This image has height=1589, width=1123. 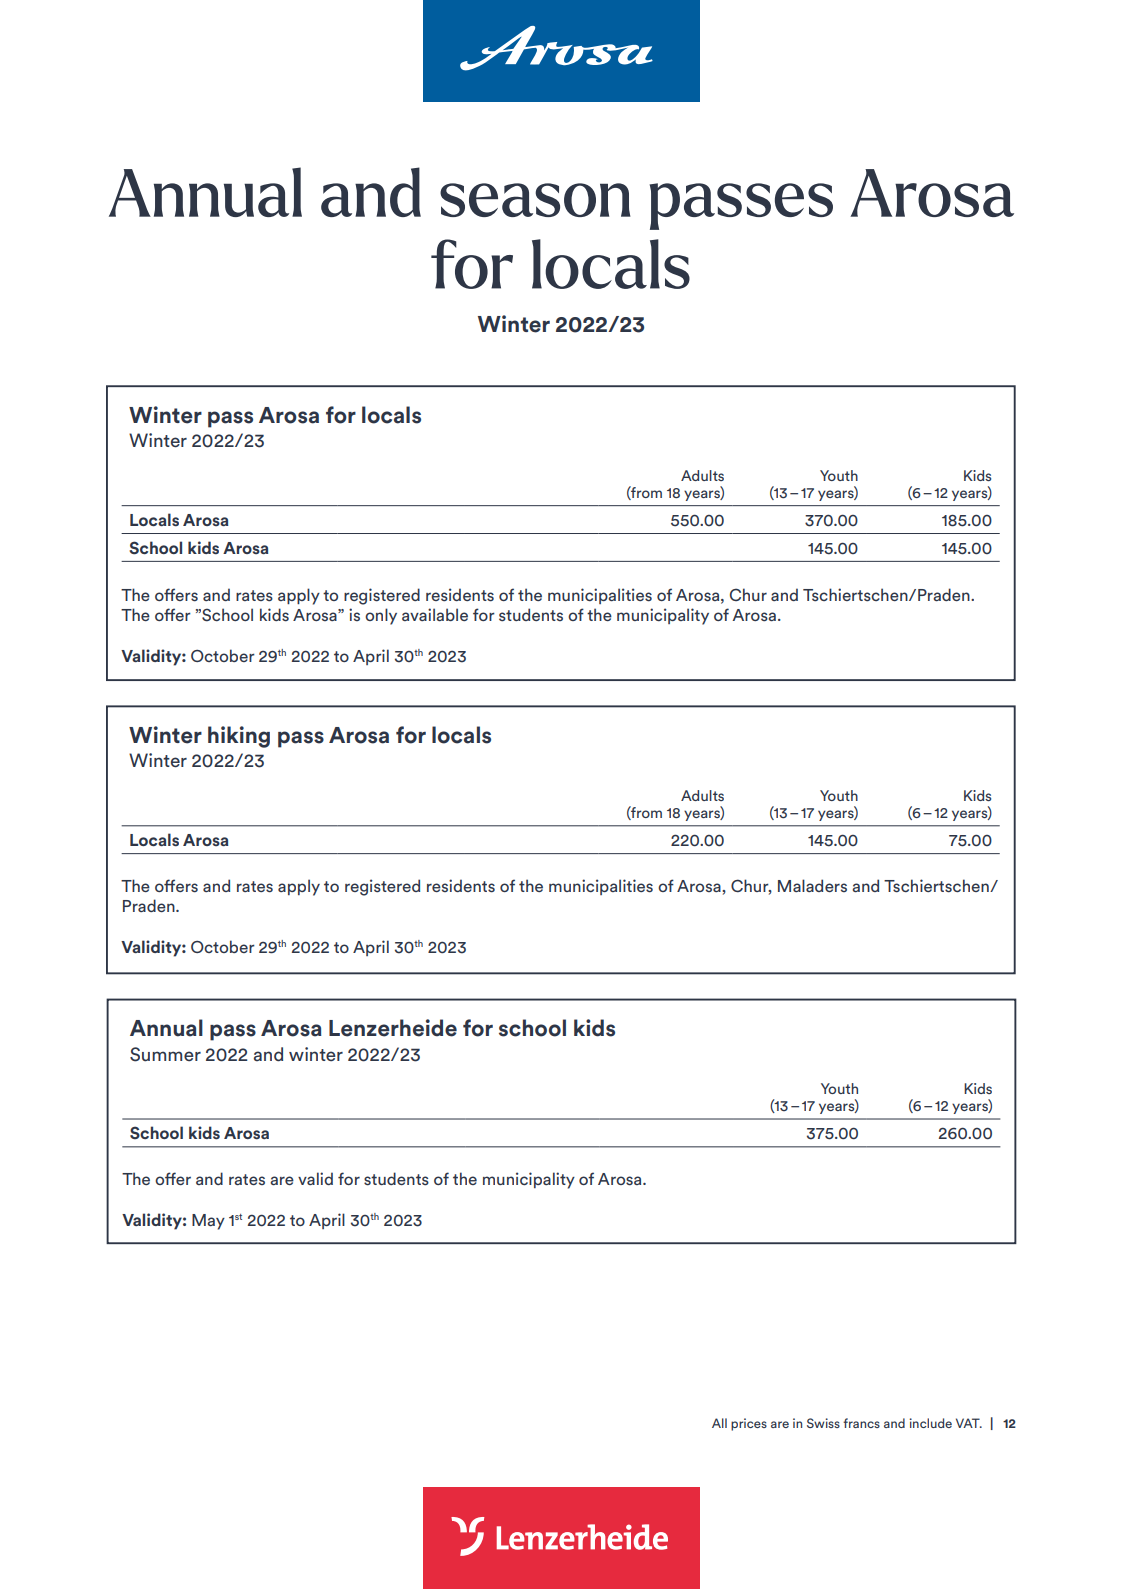 I want to click on VAT, so click(x=969, y=1423).
